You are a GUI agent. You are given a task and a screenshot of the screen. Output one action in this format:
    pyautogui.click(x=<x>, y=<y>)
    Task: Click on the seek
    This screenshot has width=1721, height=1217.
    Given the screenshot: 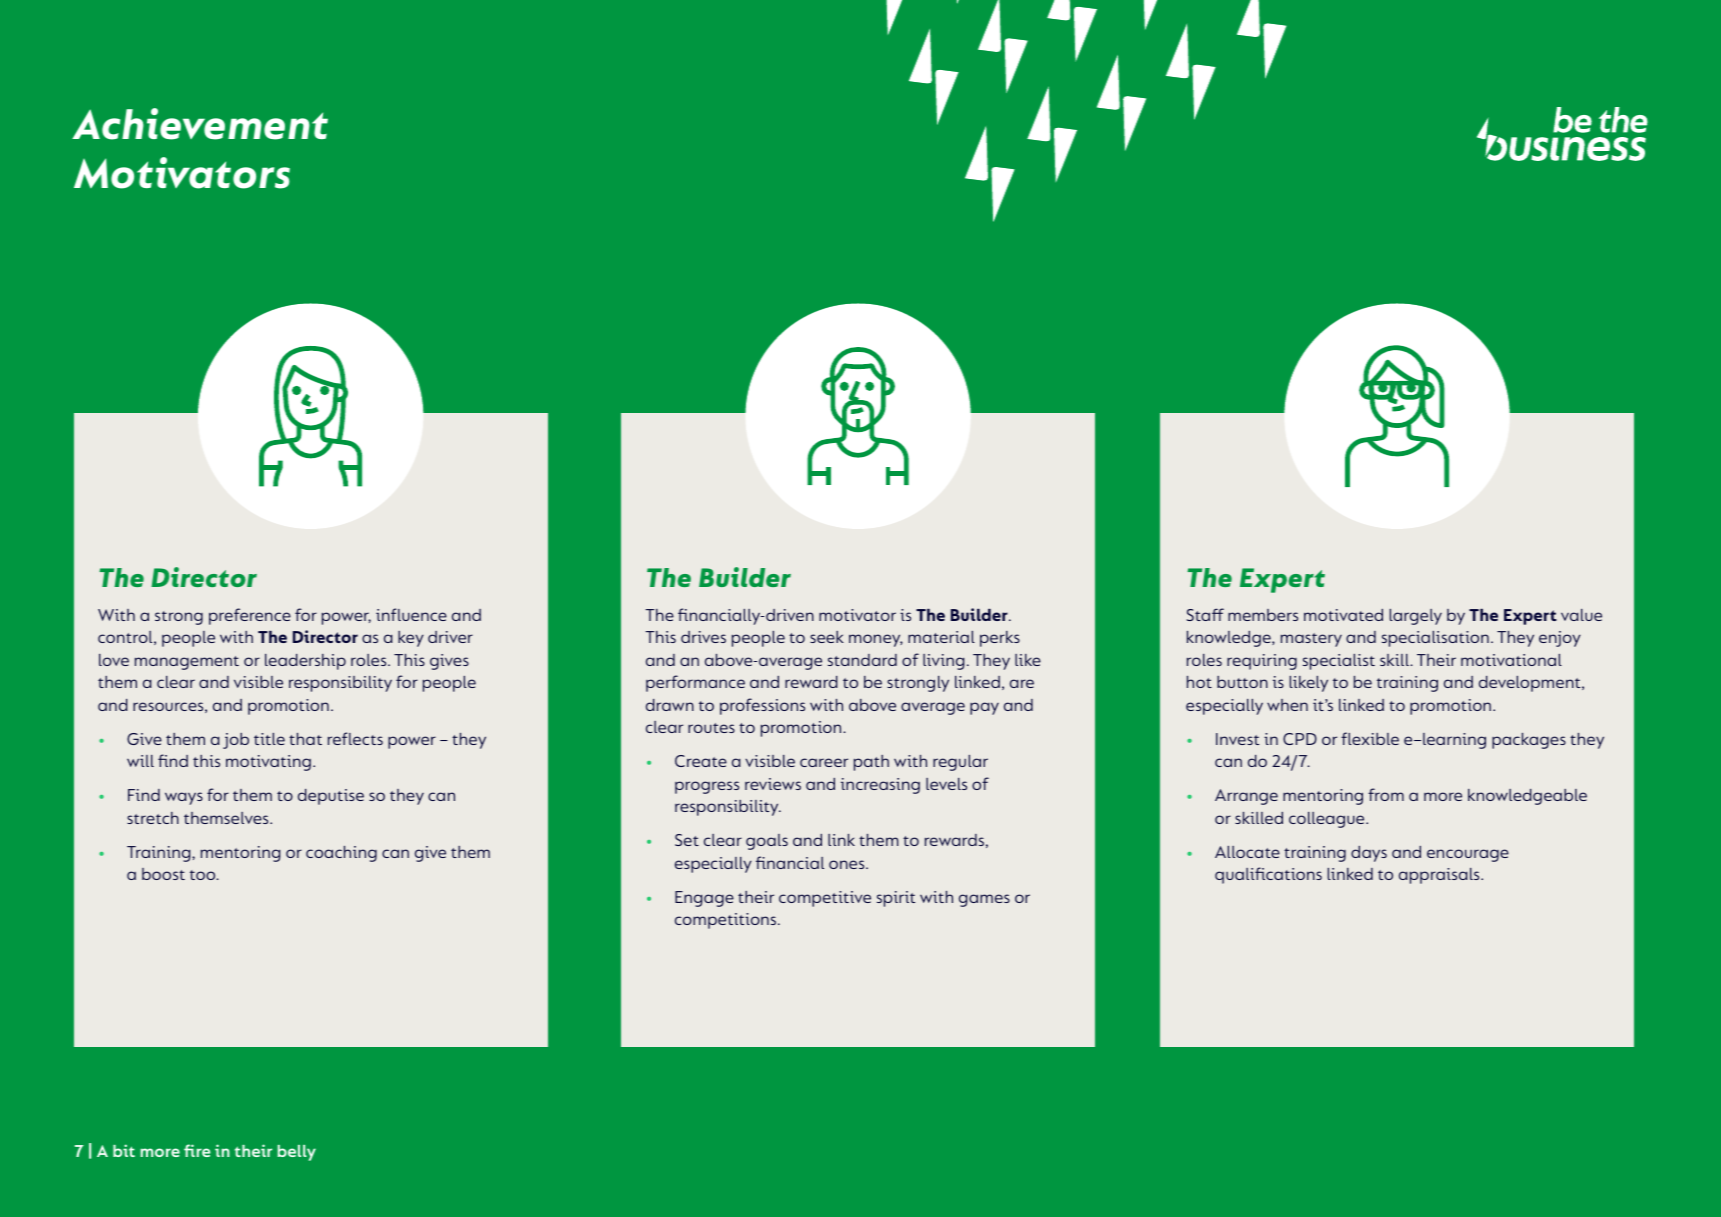 What is the action you would take?
    pyautogui.click(x=827, y=637)
